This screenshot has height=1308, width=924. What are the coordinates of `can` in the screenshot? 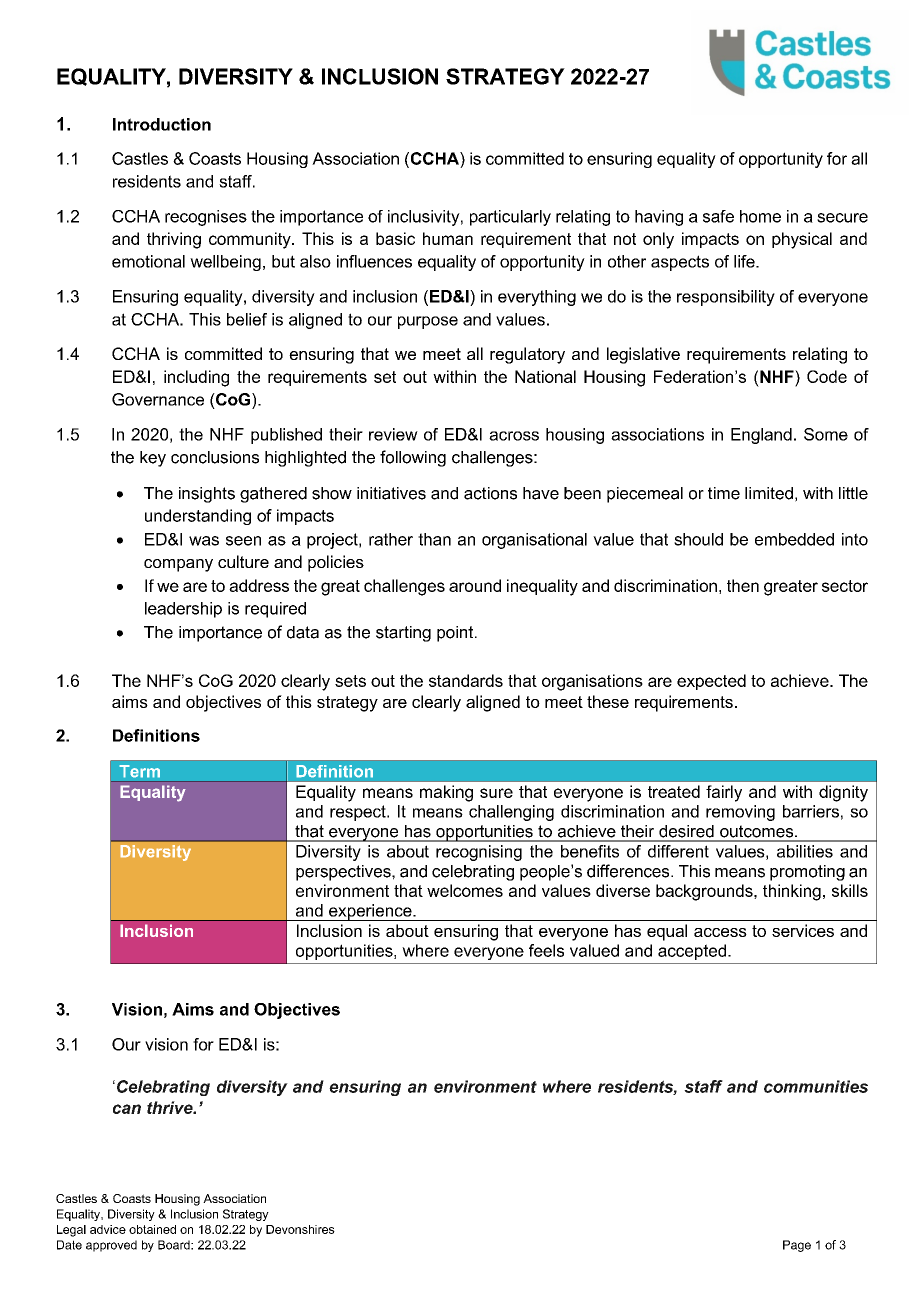 It's located at (127, 1109).
